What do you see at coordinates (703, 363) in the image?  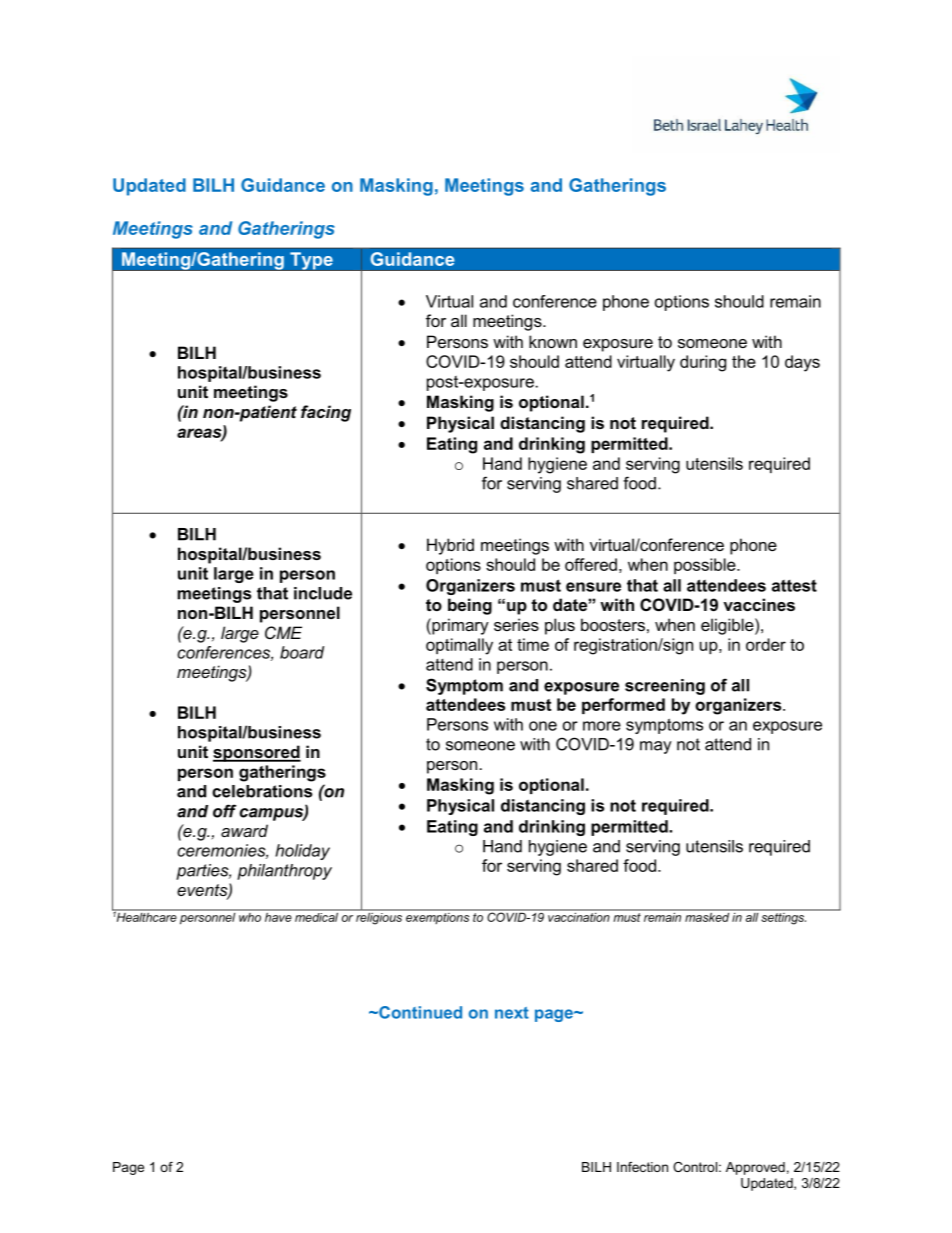 I see `during` at bounding box center [703, 363].
